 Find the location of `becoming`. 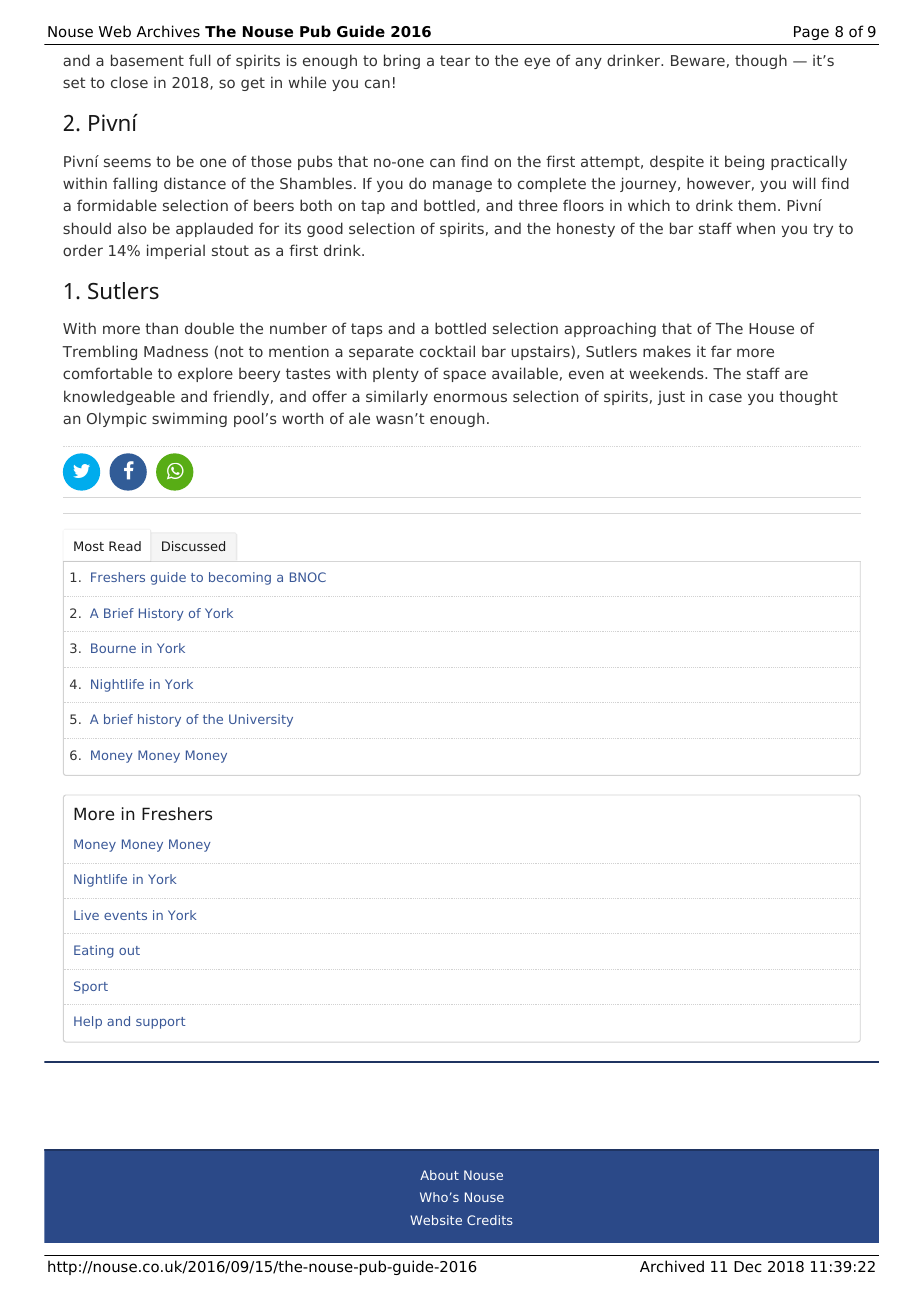

becoming is located at coordinates (240, 578).
